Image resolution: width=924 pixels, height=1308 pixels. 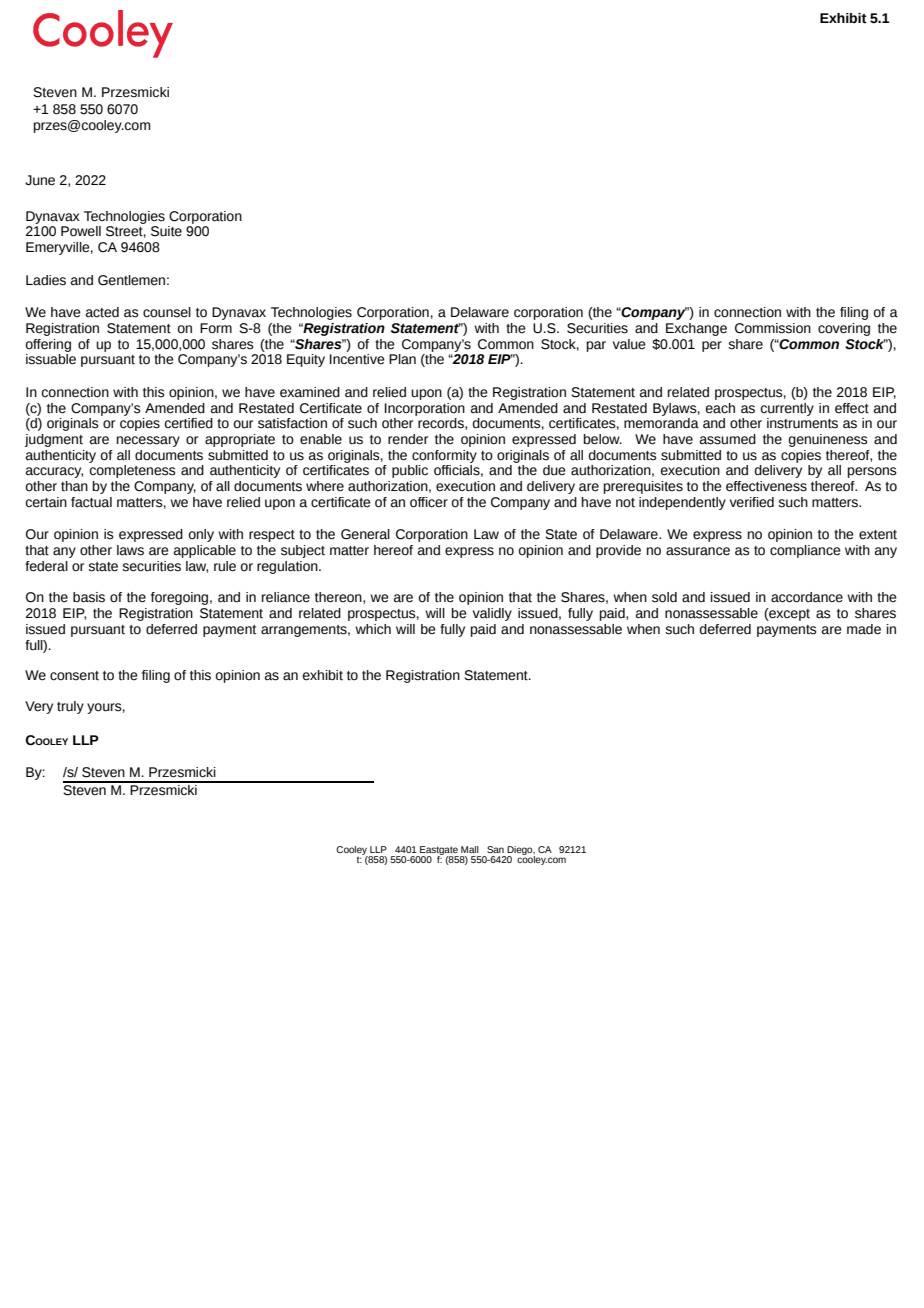 What do you see at coordinates (81, 231) in the screenshot?
I see `Powell` at bounding box center [81, 231].
